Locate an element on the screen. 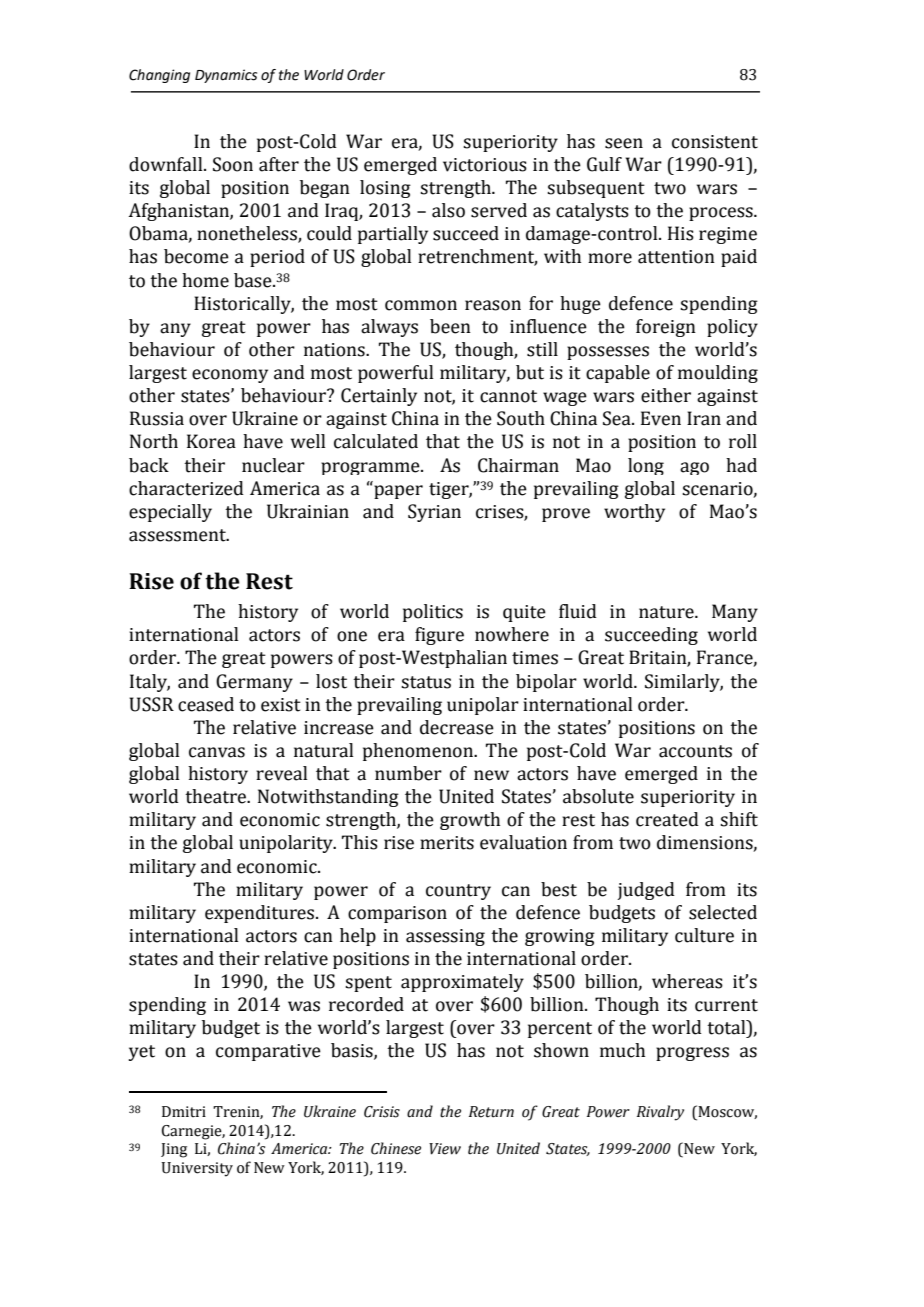  Dynamics is located at coordinates (226, 76).
